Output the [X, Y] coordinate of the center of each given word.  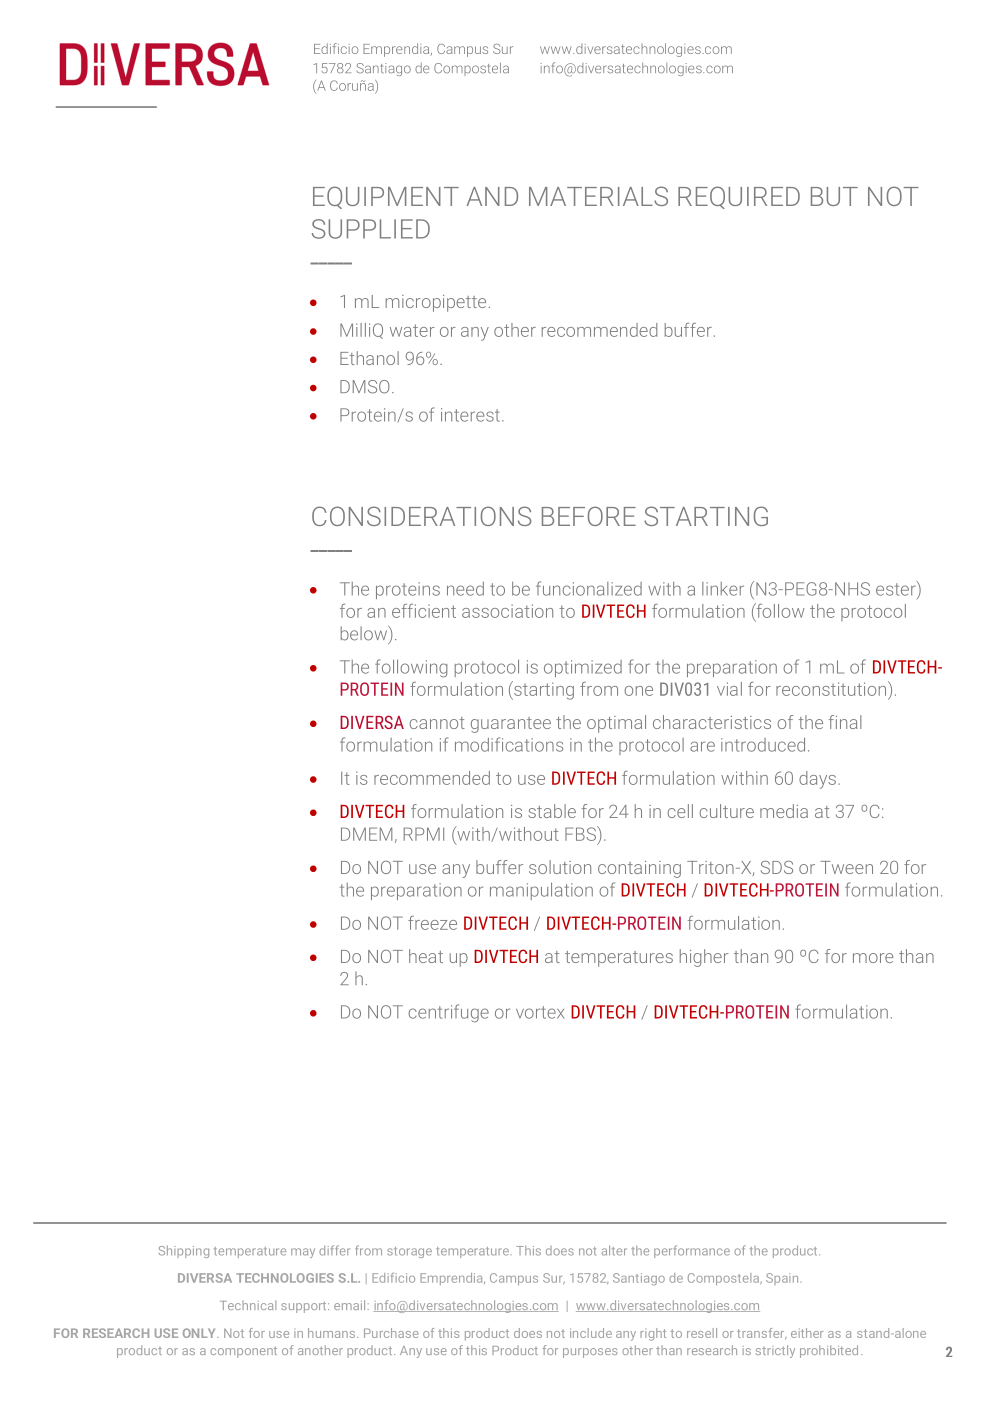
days [817, 780]
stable [552, 811]
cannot [437, 723]
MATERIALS [598, 196]
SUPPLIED [371, 229]
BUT [834, 196]
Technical [248, 1305]
